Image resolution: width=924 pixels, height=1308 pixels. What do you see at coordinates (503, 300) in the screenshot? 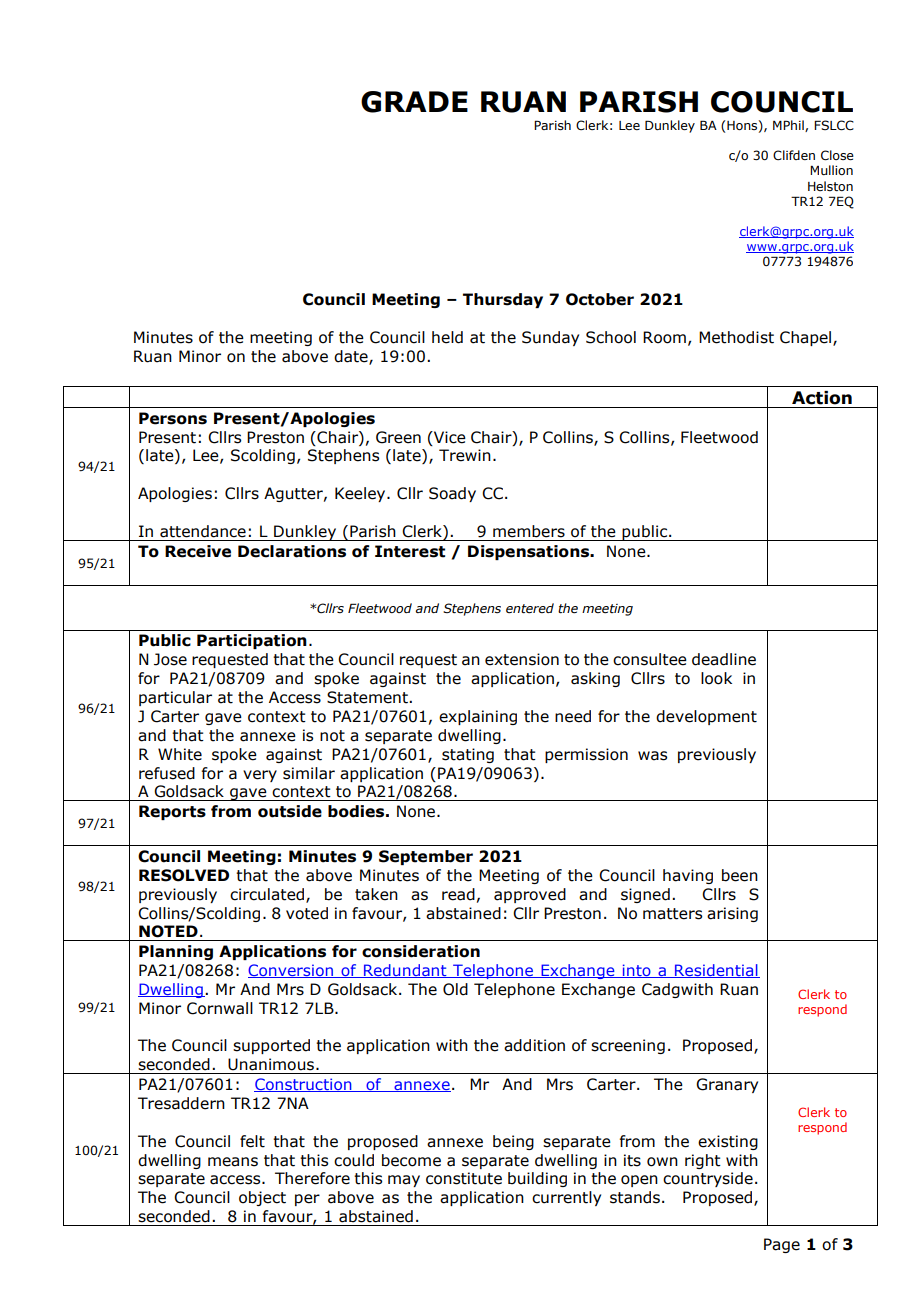
I see `Thursday` at bounding box center [503, 300].
